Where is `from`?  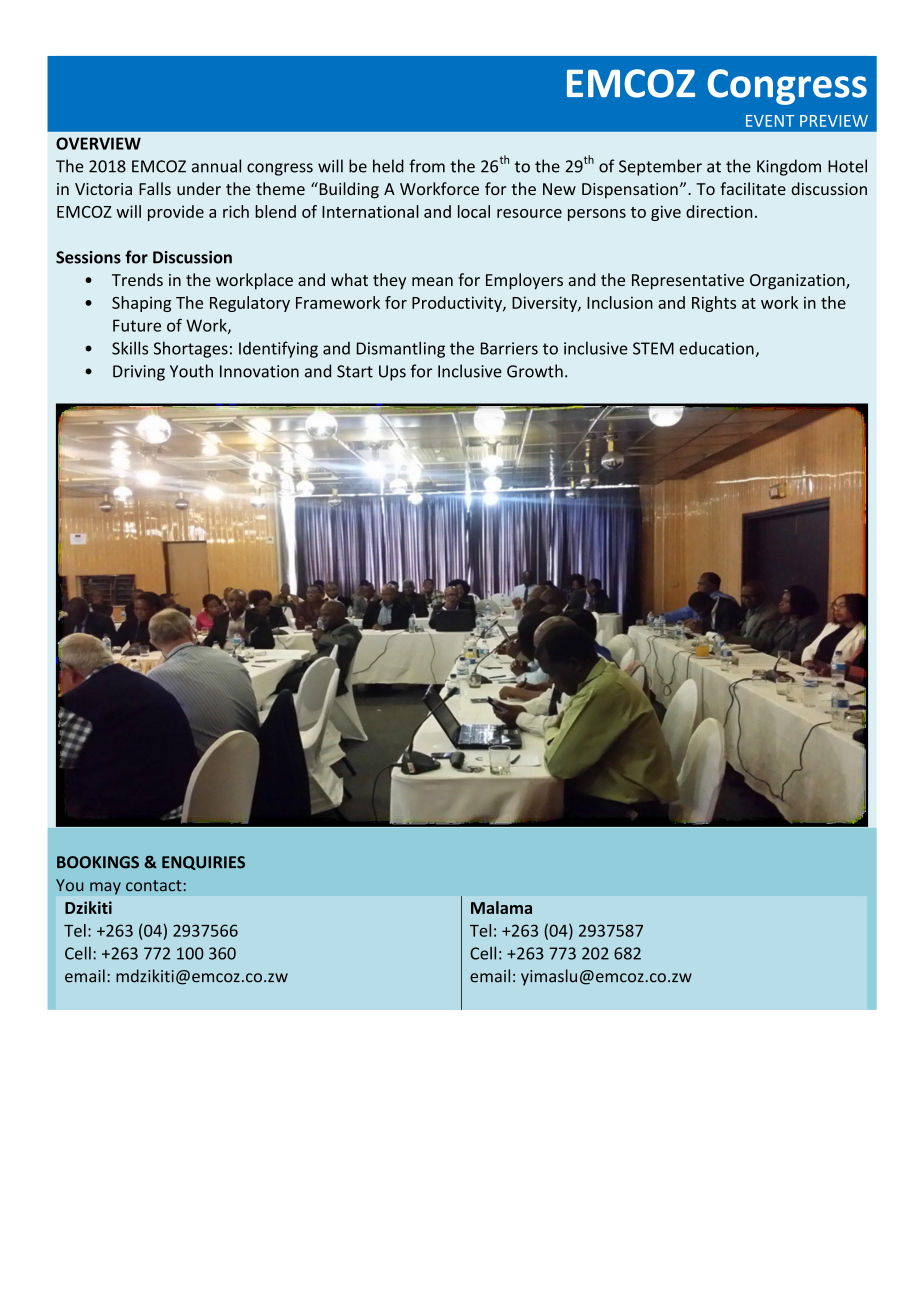
from is located at coordinates (427, 166).
